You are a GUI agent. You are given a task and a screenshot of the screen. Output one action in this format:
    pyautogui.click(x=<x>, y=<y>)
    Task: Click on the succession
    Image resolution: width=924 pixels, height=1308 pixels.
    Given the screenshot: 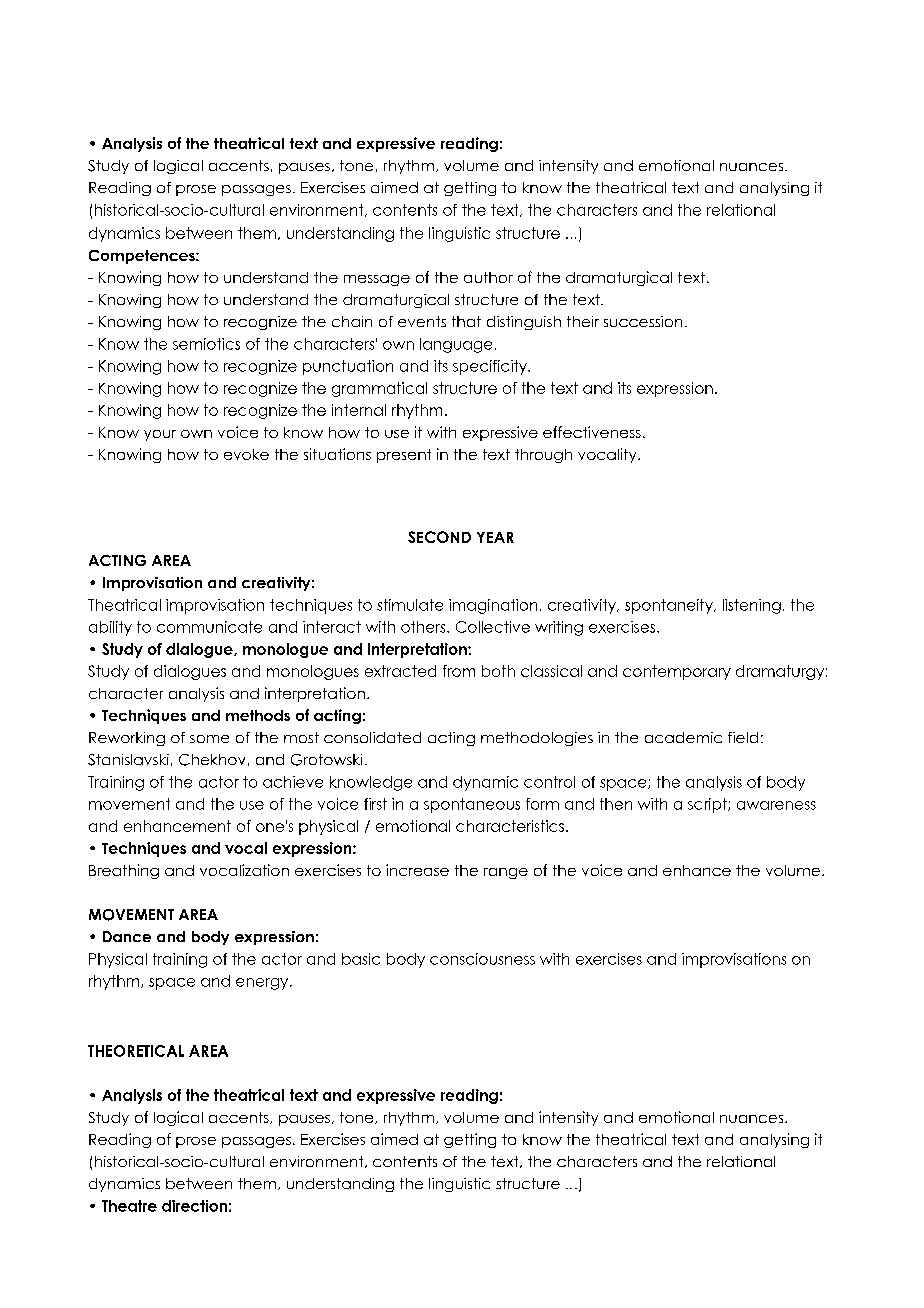 What is the action you would take?
    pyautogui.click(x=643, y=321)
